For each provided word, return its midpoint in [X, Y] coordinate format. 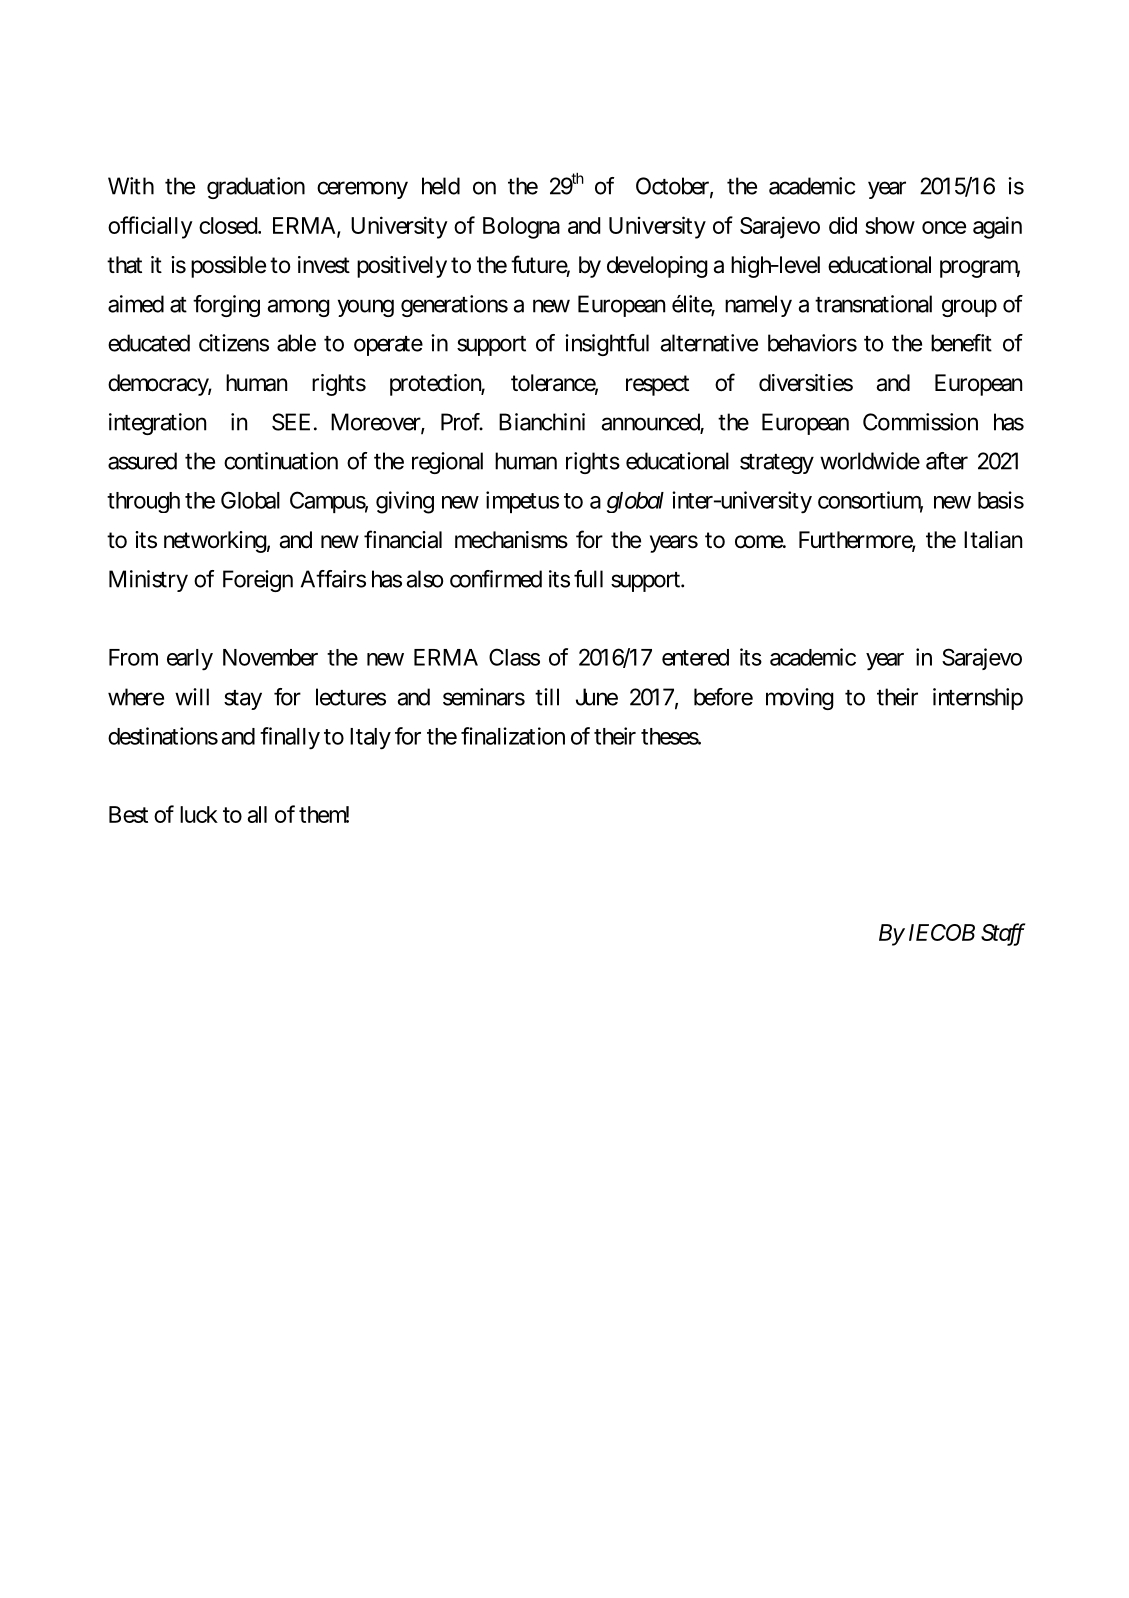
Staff [1003, 934]
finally [290, 738]
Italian [993, 540]
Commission [920, 422]
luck [199, 814]
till [547, 697]
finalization [513, 736]
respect [657, 385]
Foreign [258, 581]
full [588, 579]
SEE [291, 422]
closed [229, 225]
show [890, 225]
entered [695, 657]
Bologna [521, 228]
